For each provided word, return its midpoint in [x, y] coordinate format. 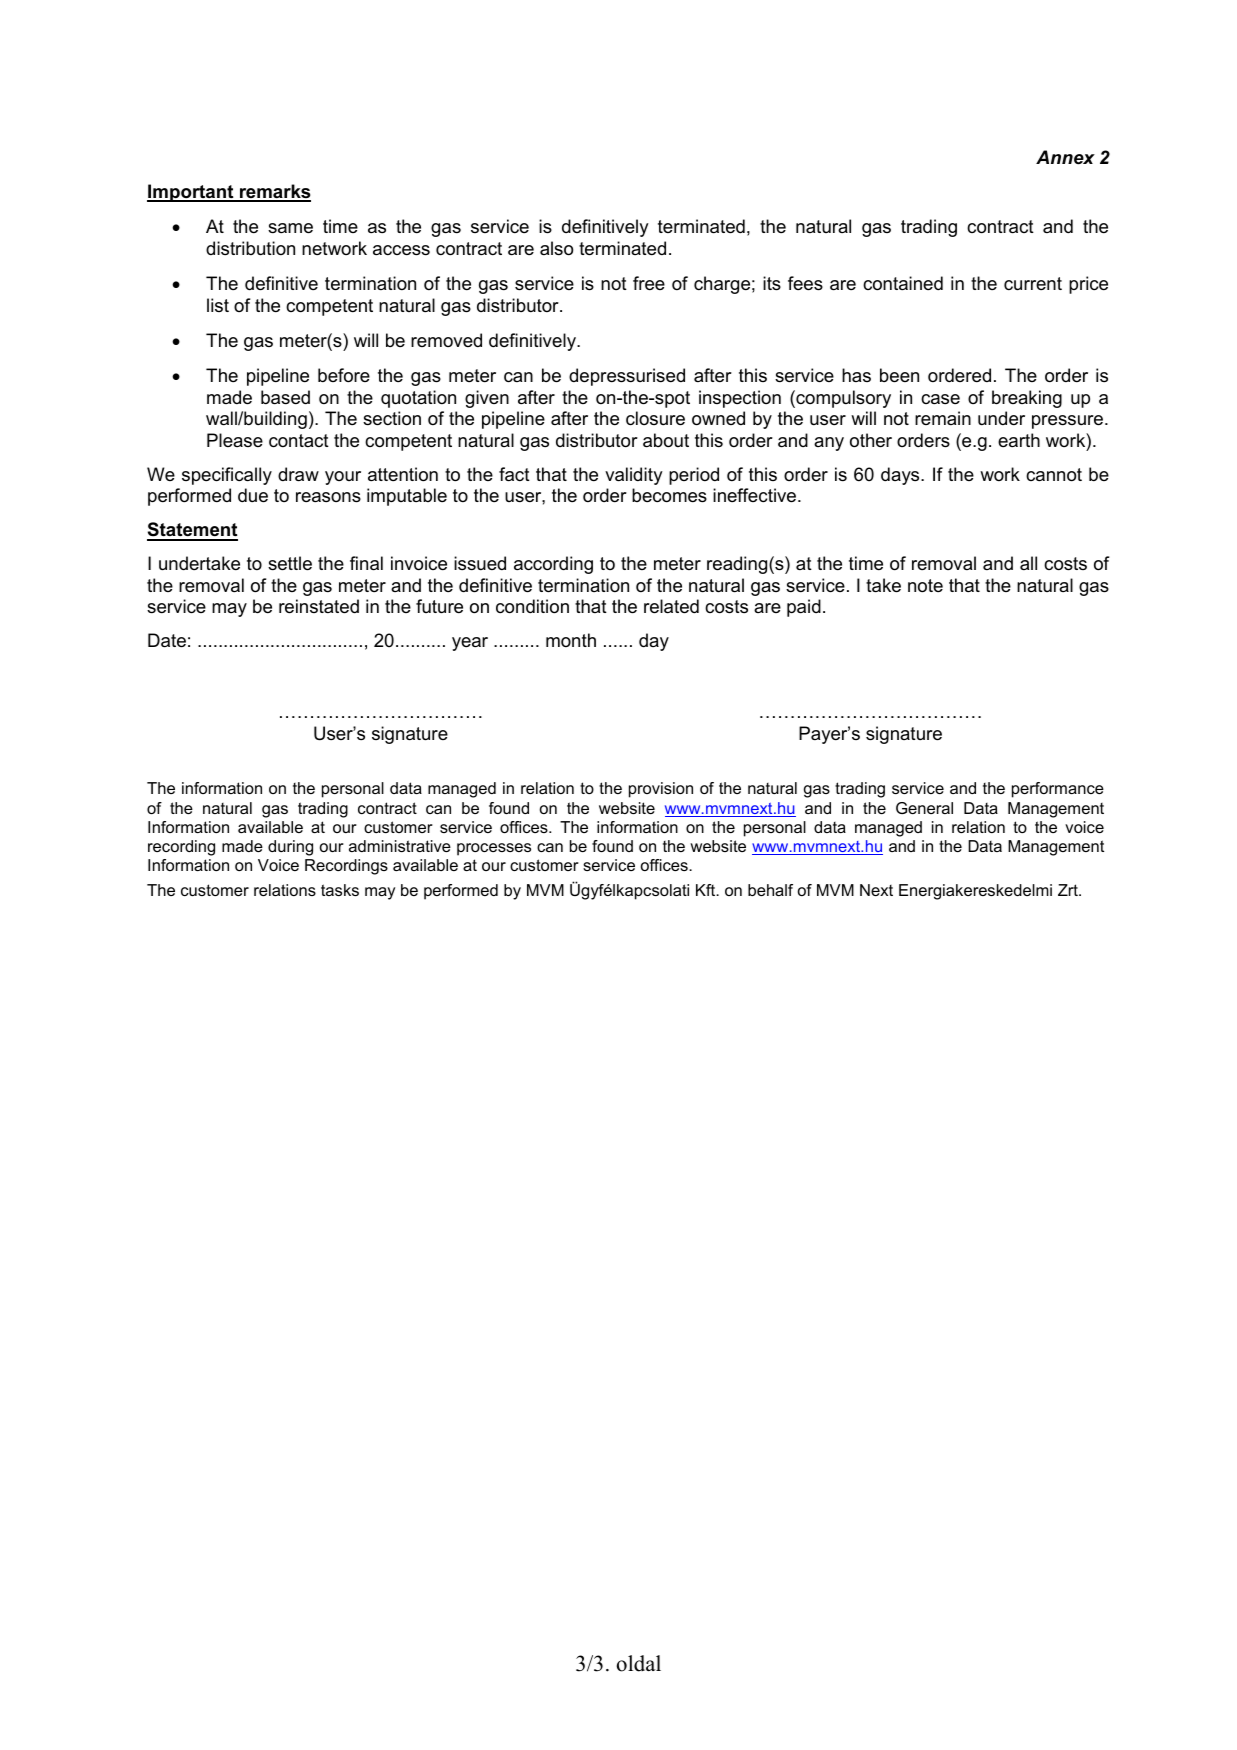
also [556, 248]
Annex [1065, 157]
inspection [740, 399]
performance [1058, 790]
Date [167, 640]
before [344, 375]
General [924, 808]
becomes [669, 495]
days [901, 476]
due [253, 495]
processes [494, 849]
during [290, 848]
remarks [274, 192]
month [571, 640]
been [899, 375]
